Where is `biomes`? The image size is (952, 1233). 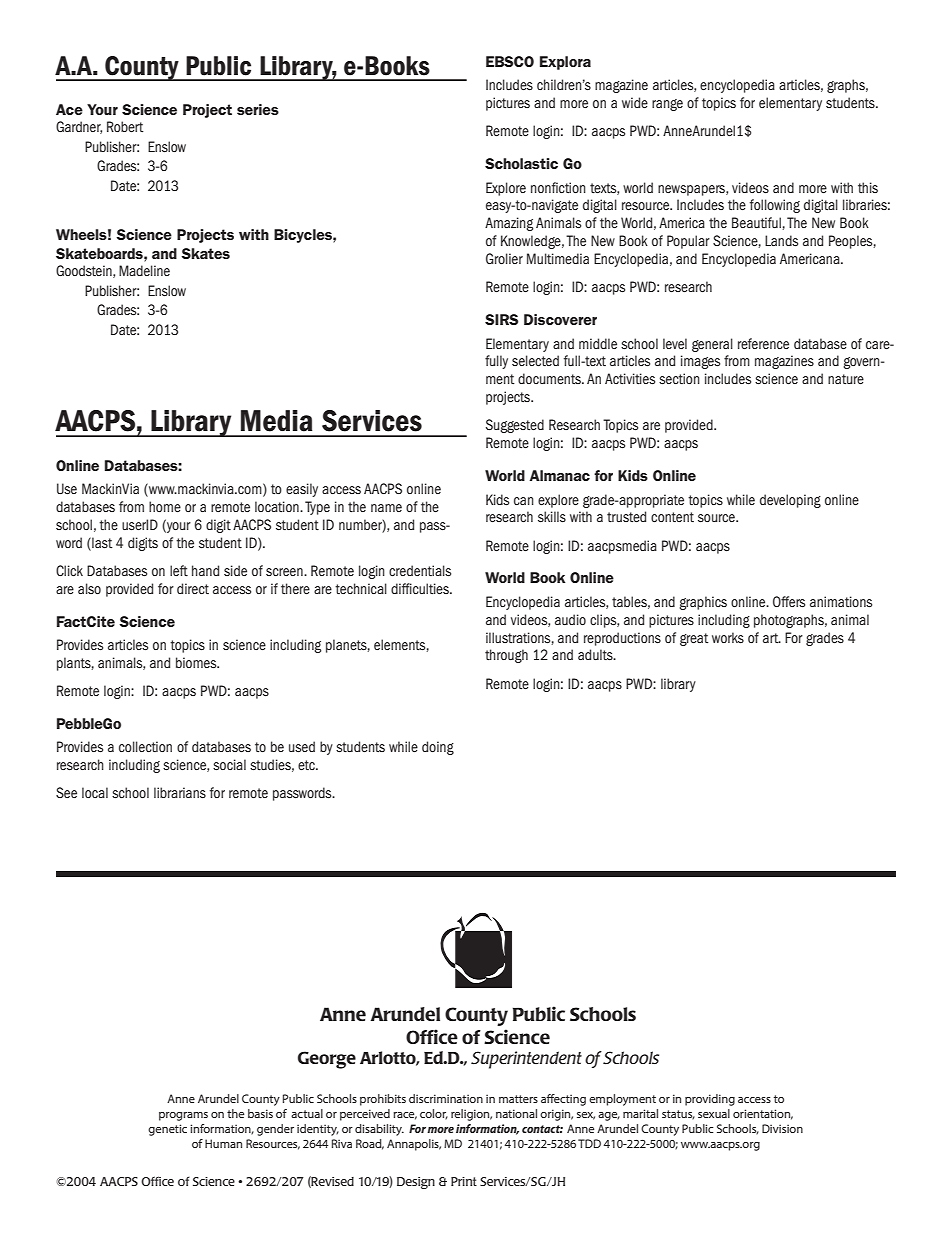
biomes is located at coordinates (197, 662).
